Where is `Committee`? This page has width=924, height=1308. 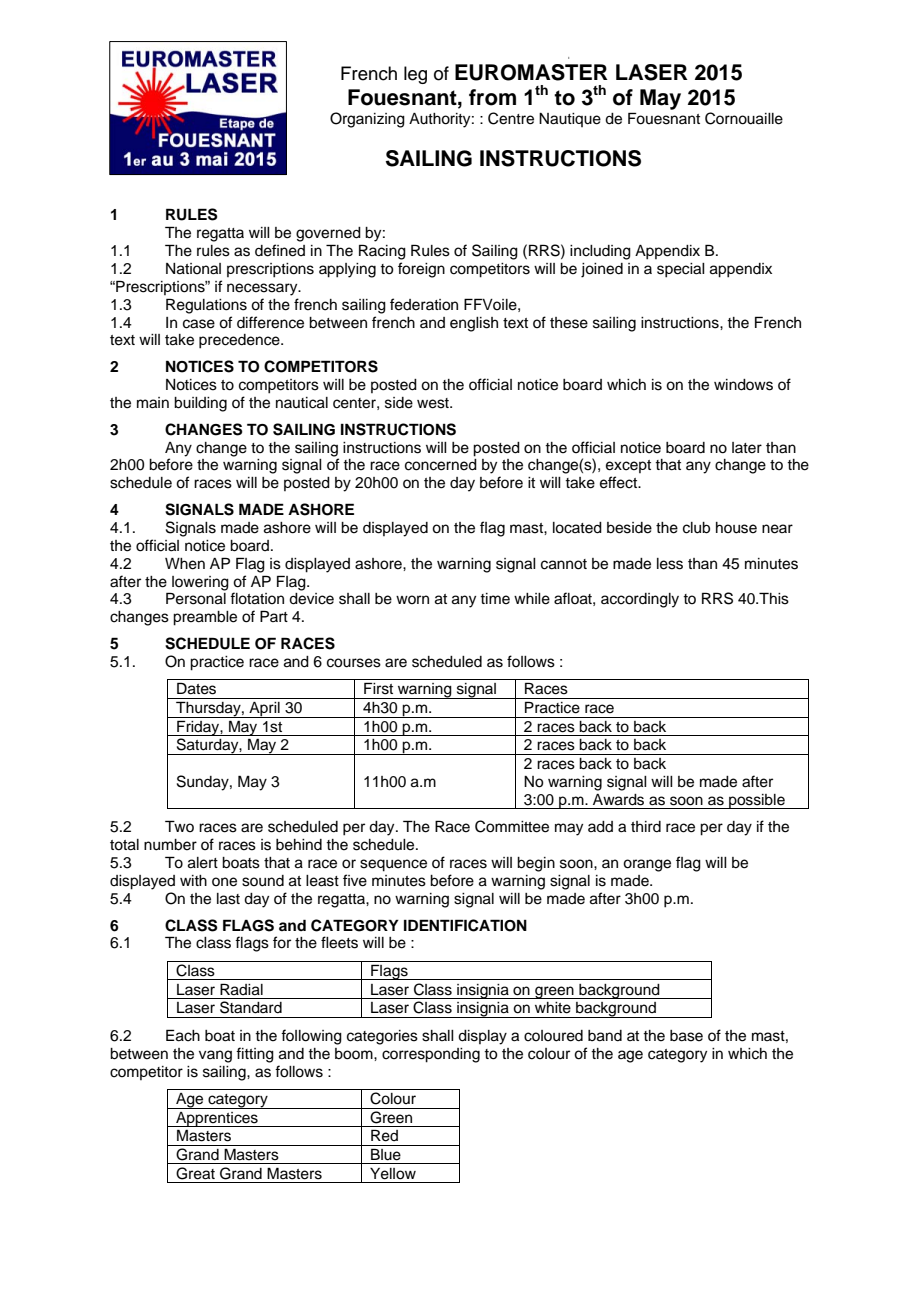
Committee is located at coordinates (512, 826).
